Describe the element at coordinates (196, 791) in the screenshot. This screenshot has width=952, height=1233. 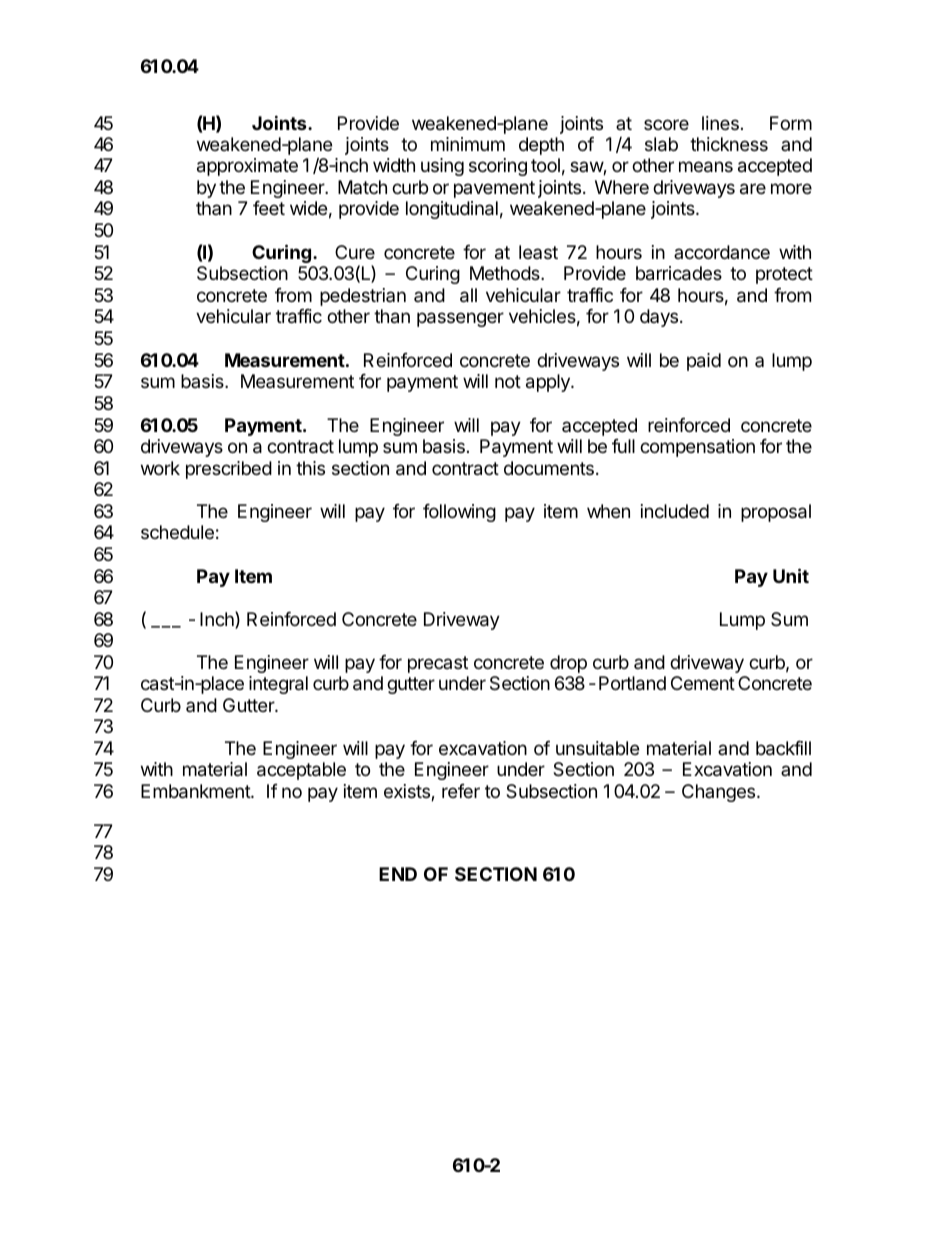
I see `Embankment` at that location.
